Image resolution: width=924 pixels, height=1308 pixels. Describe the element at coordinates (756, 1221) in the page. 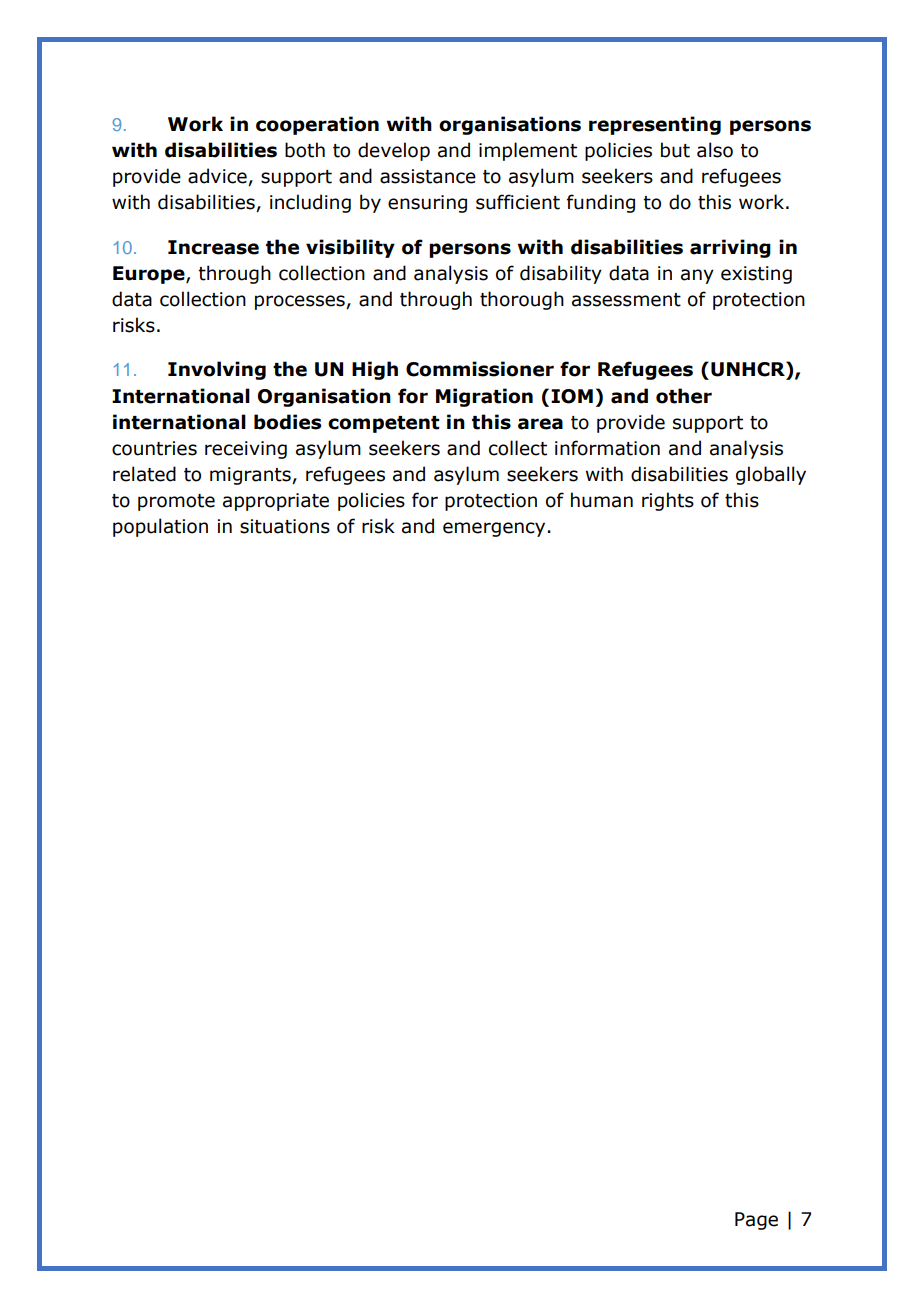

I see `Page` at that location.
